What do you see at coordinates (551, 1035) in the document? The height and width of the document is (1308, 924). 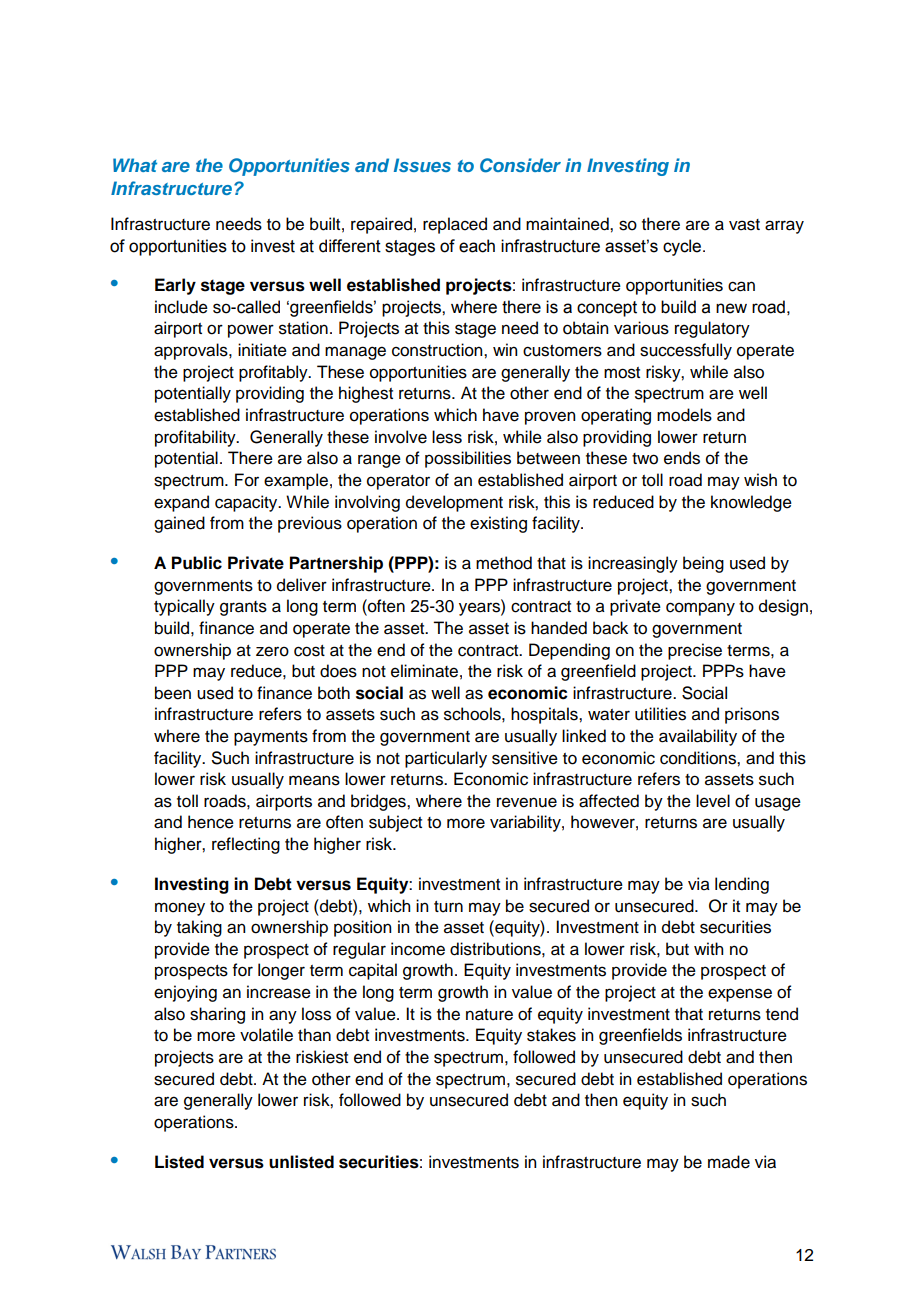 I see `stakes` at bounding box center [551, 1035].
